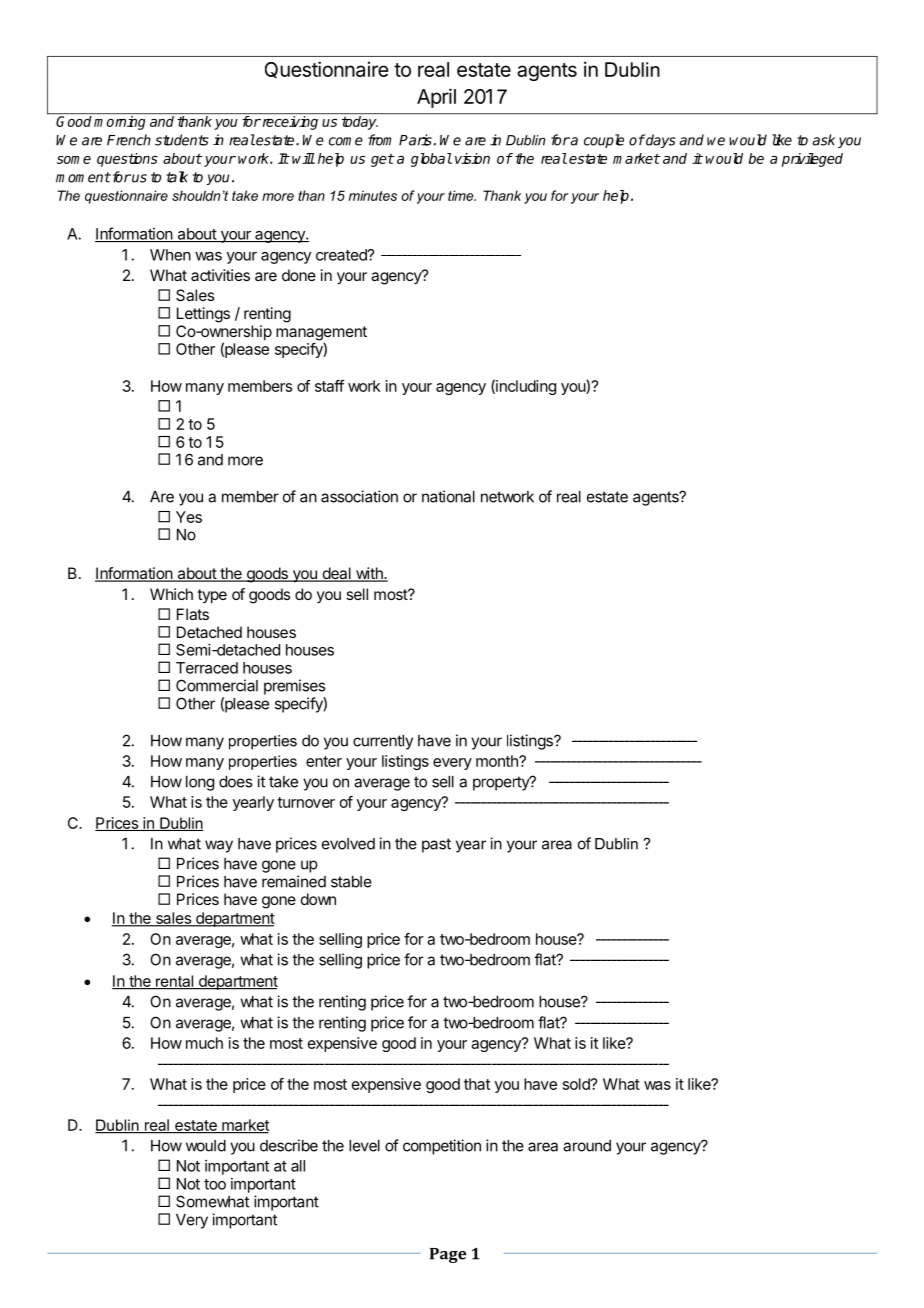 The height and width of the document is (1308, 924). Describe the element at coordinates (472, 158) in the document. I see `vision` at that location.
